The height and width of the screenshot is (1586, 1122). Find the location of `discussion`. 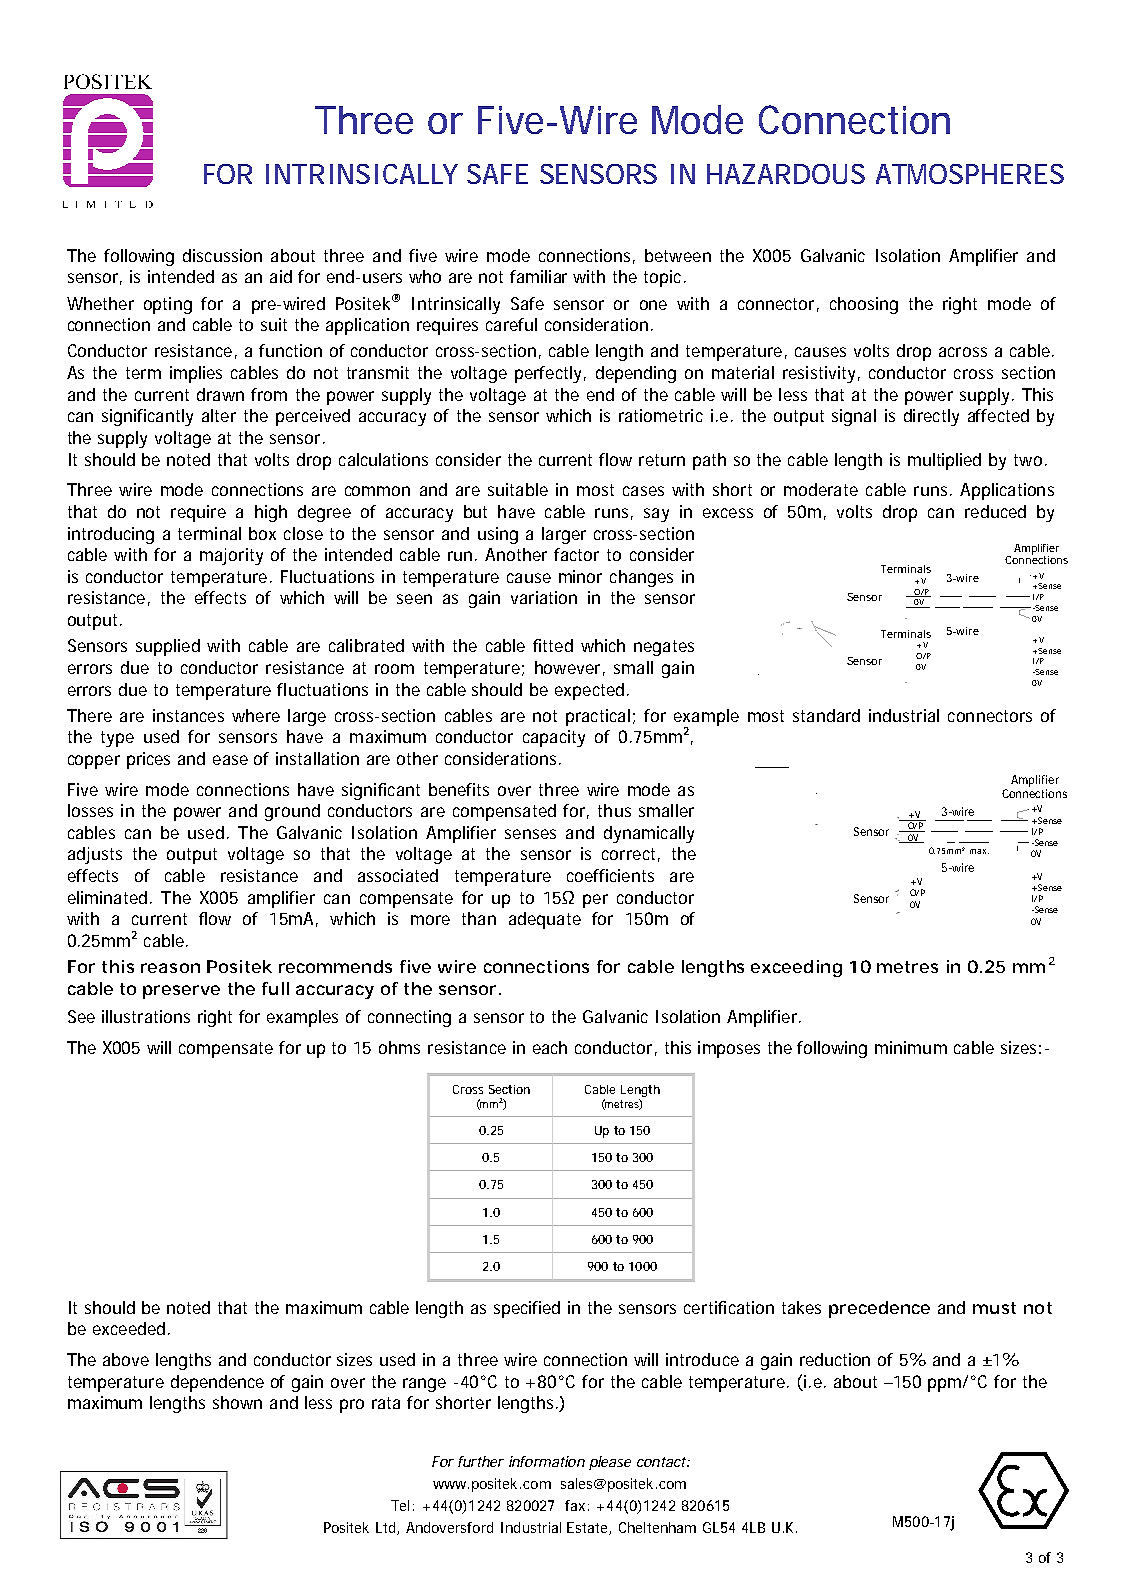

discussion is located at coordinates (222, 255).
